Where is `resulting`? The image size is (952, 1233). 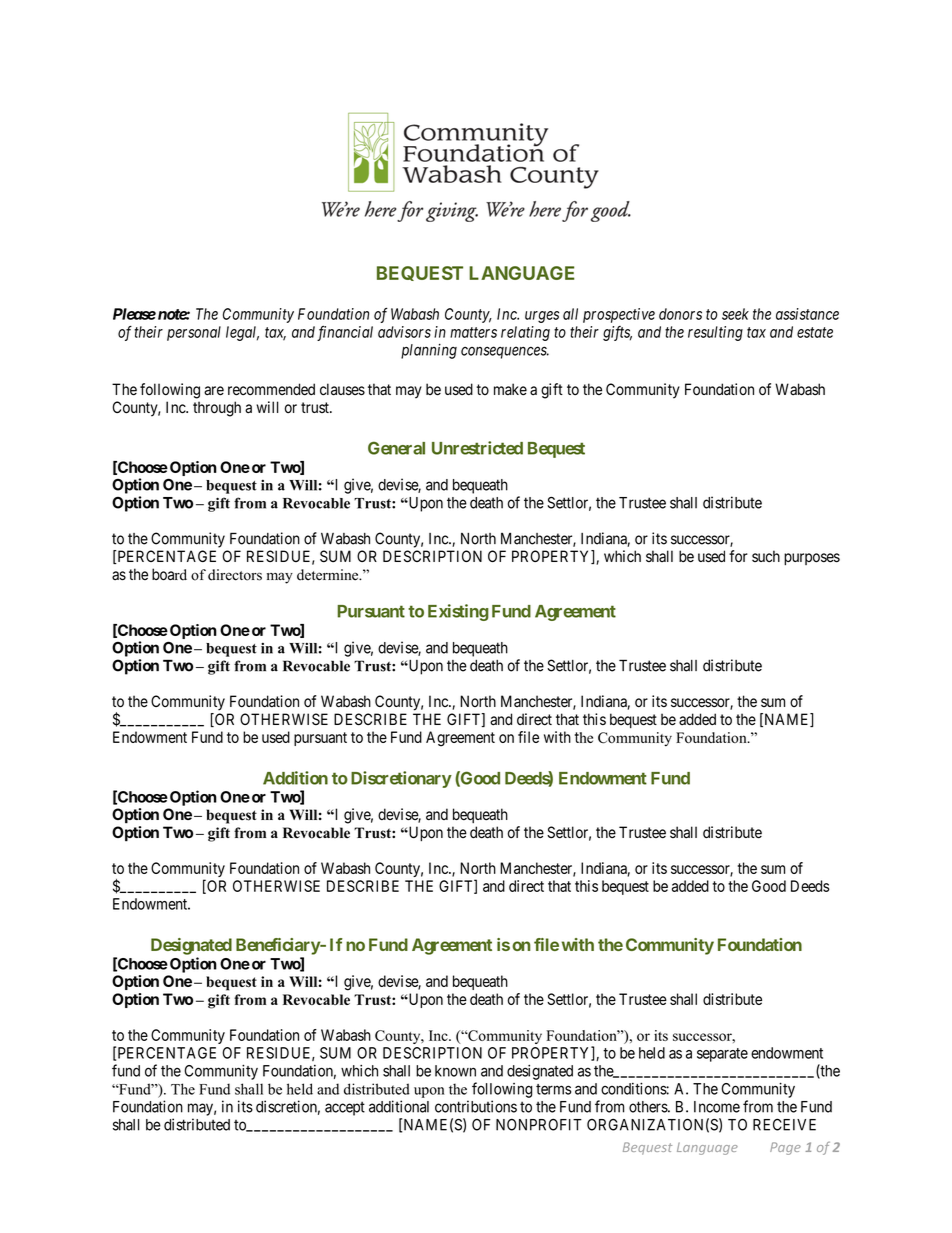
resulting is located at coordinates (715, 333).
